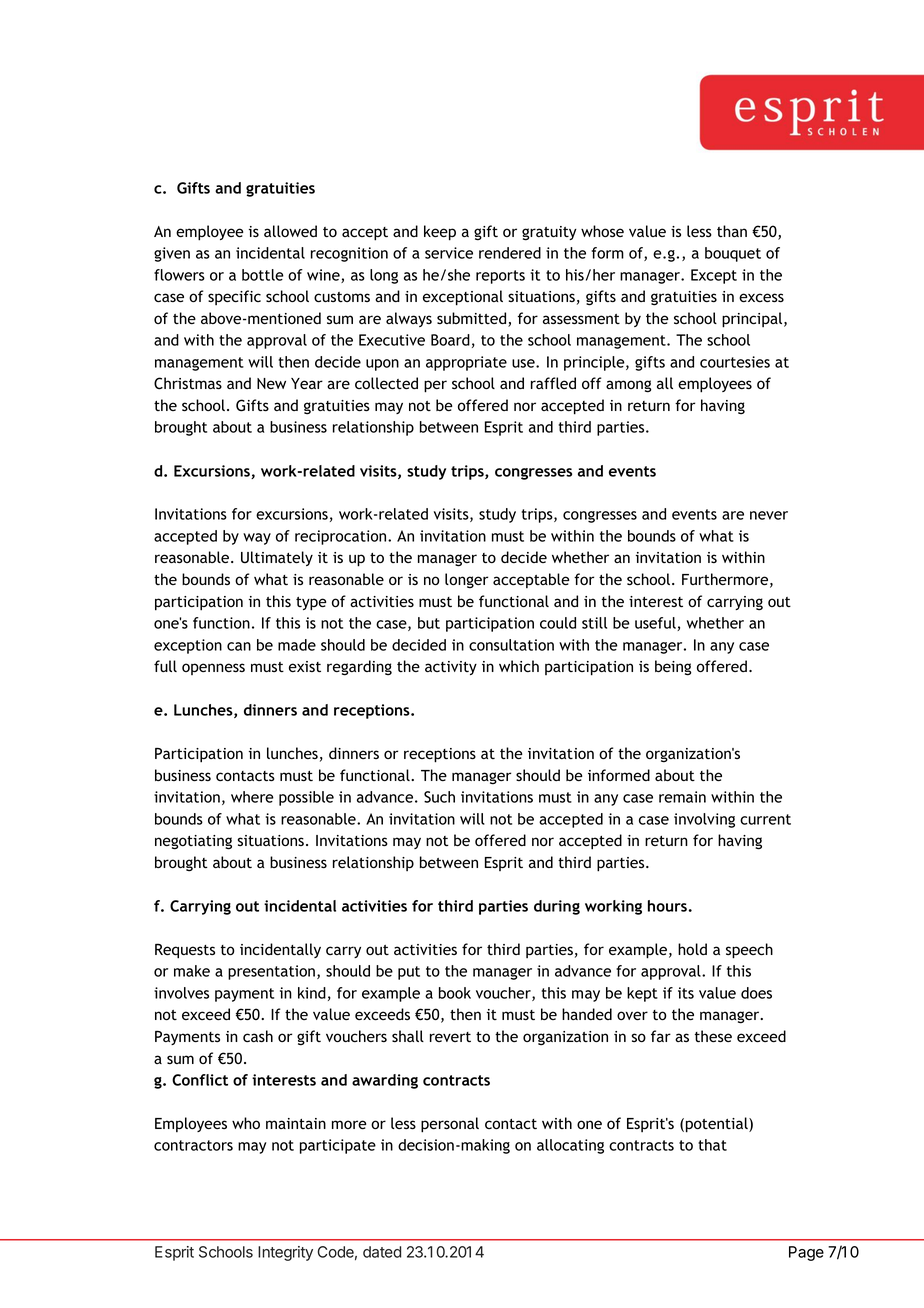 Image resolution: width=924 pixels, height=1308 pixels. Describe the element at coordinates (382, 1252) in the screenshot. I see `dated` at that location.
